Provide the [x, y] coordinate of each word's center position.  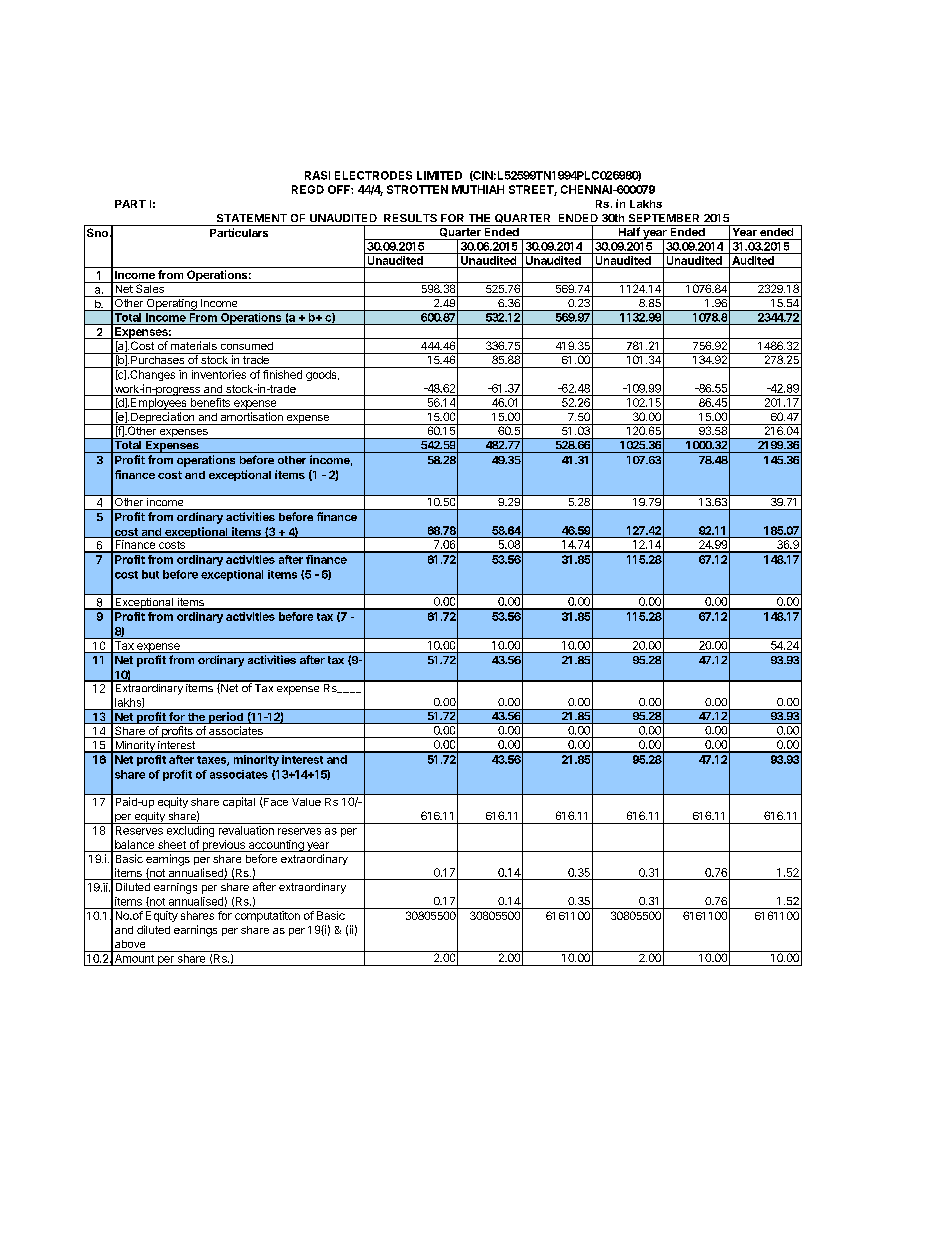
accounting [276, 846]
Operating [171, 303]
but [150, 574]
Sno [97, 232]
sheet [172, 844]
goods [322, 375]
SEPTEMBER [664, 218]
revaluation [246, 830]
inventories [219, 374]
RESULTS [410, 218]
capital [239, 802]
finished [282, 374]
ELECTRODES [373, 175]
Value [306, 802]
